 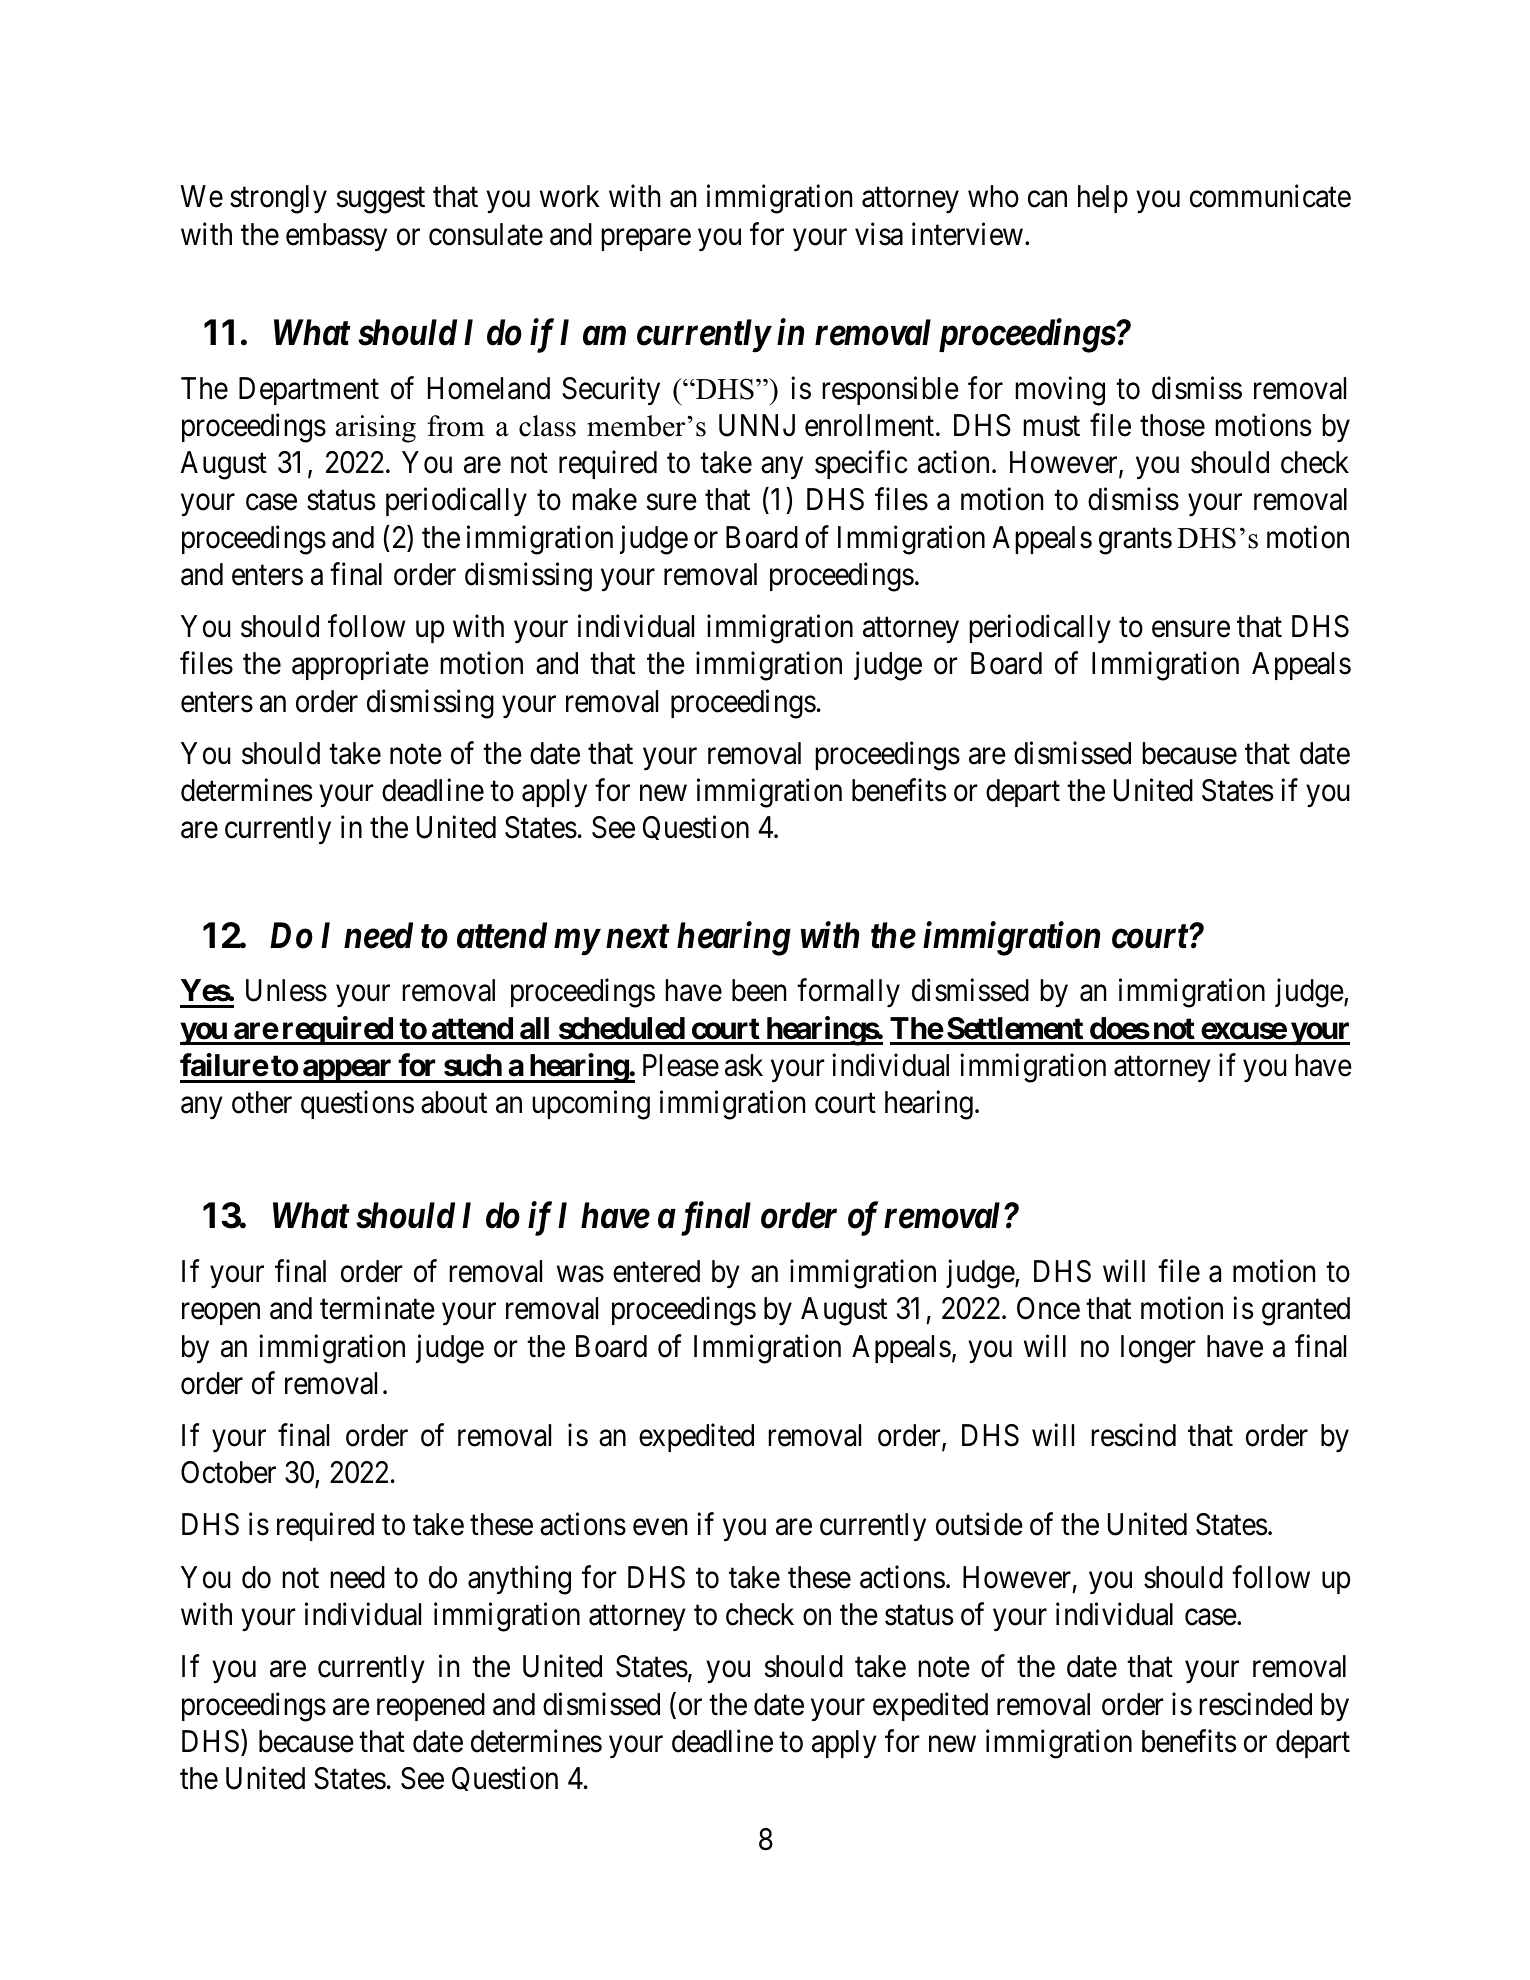 I want to click on appropriate, so click(x=360, y=666).
